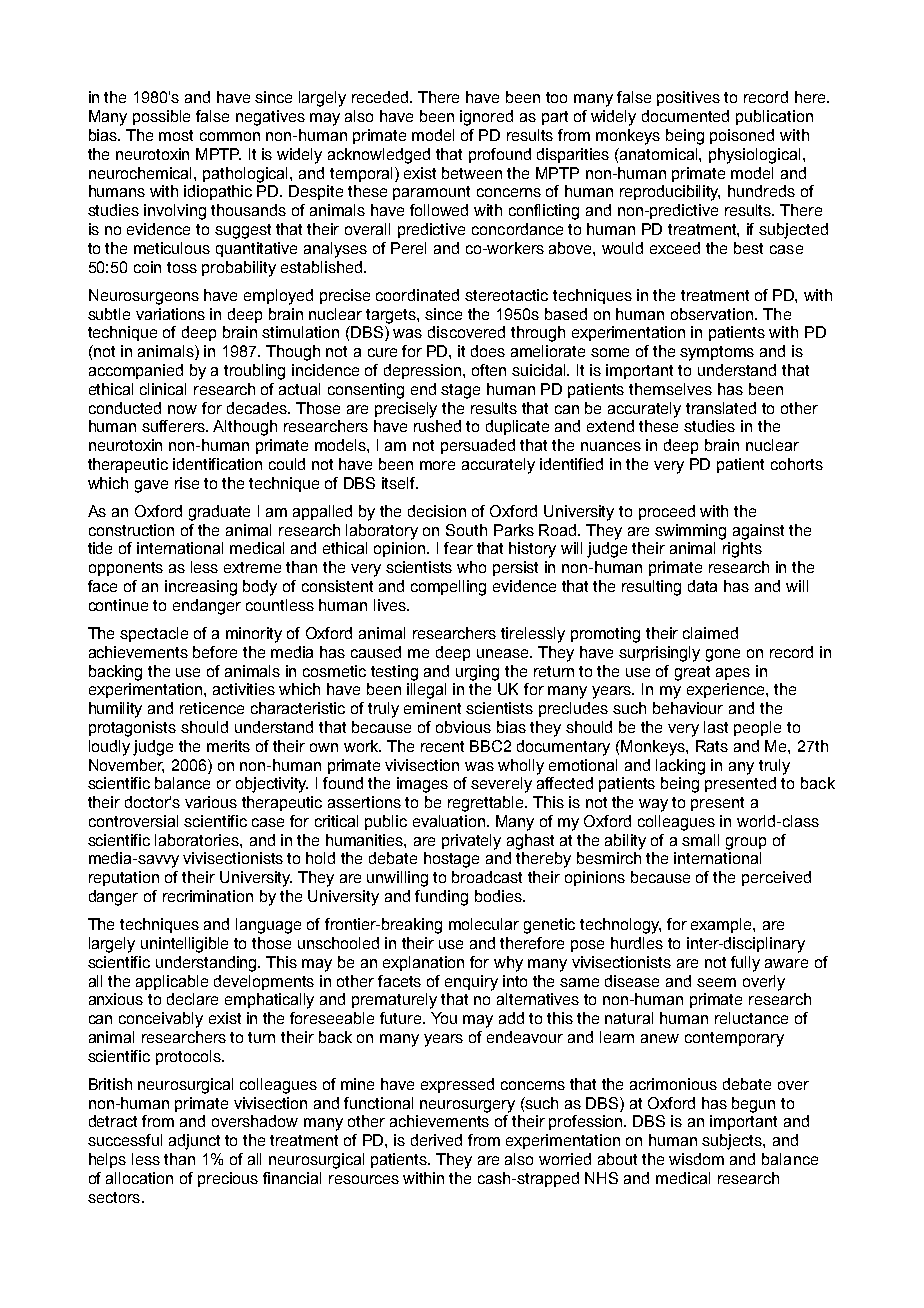  What do you see at coordinates (436, 1140) in the document?
I see `derived` at bounding box center [436, 1140].
